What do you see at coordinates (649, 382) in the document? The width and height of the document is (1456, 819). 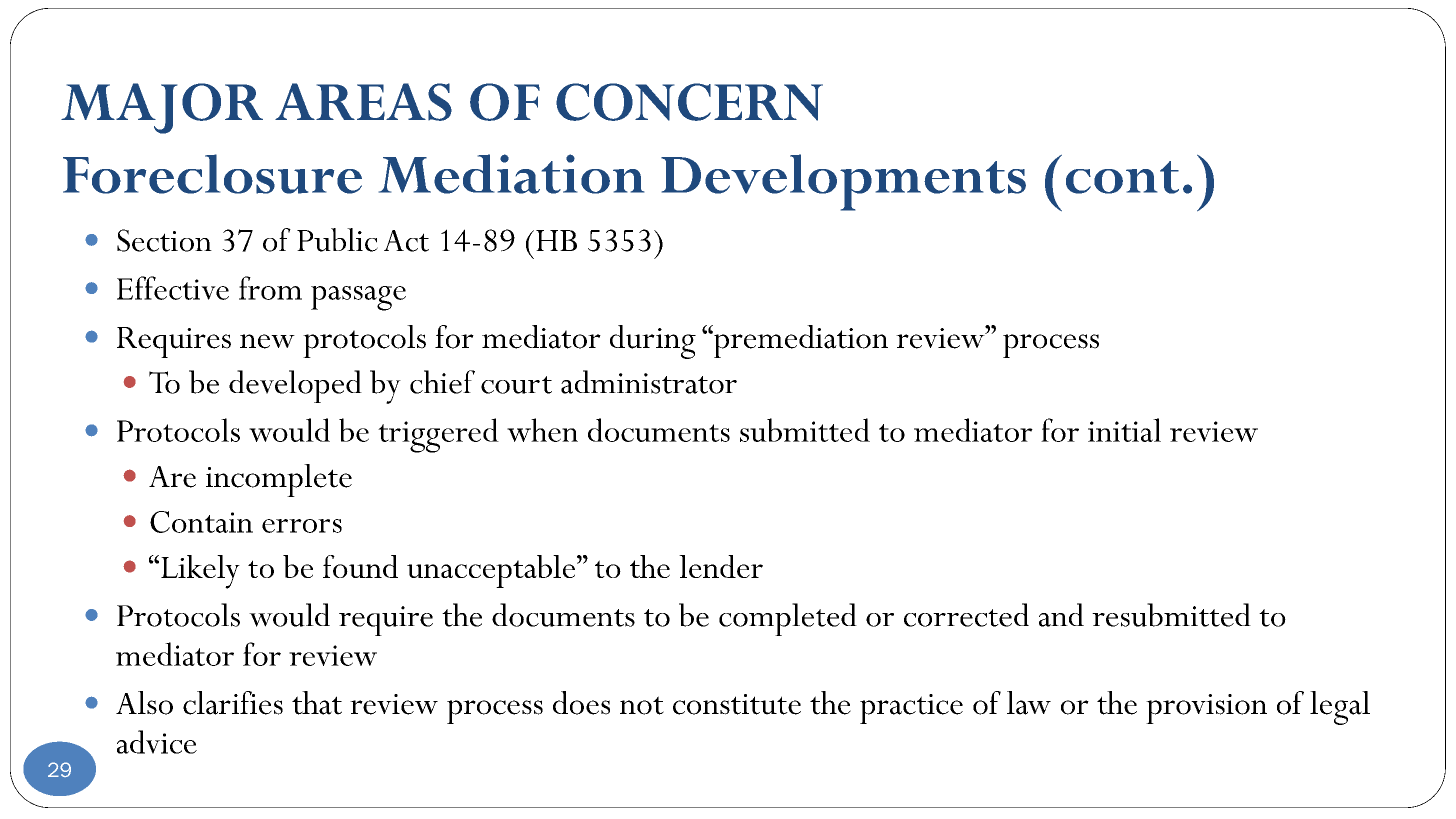 I see `administrator` at bounding box center [649, 382].
